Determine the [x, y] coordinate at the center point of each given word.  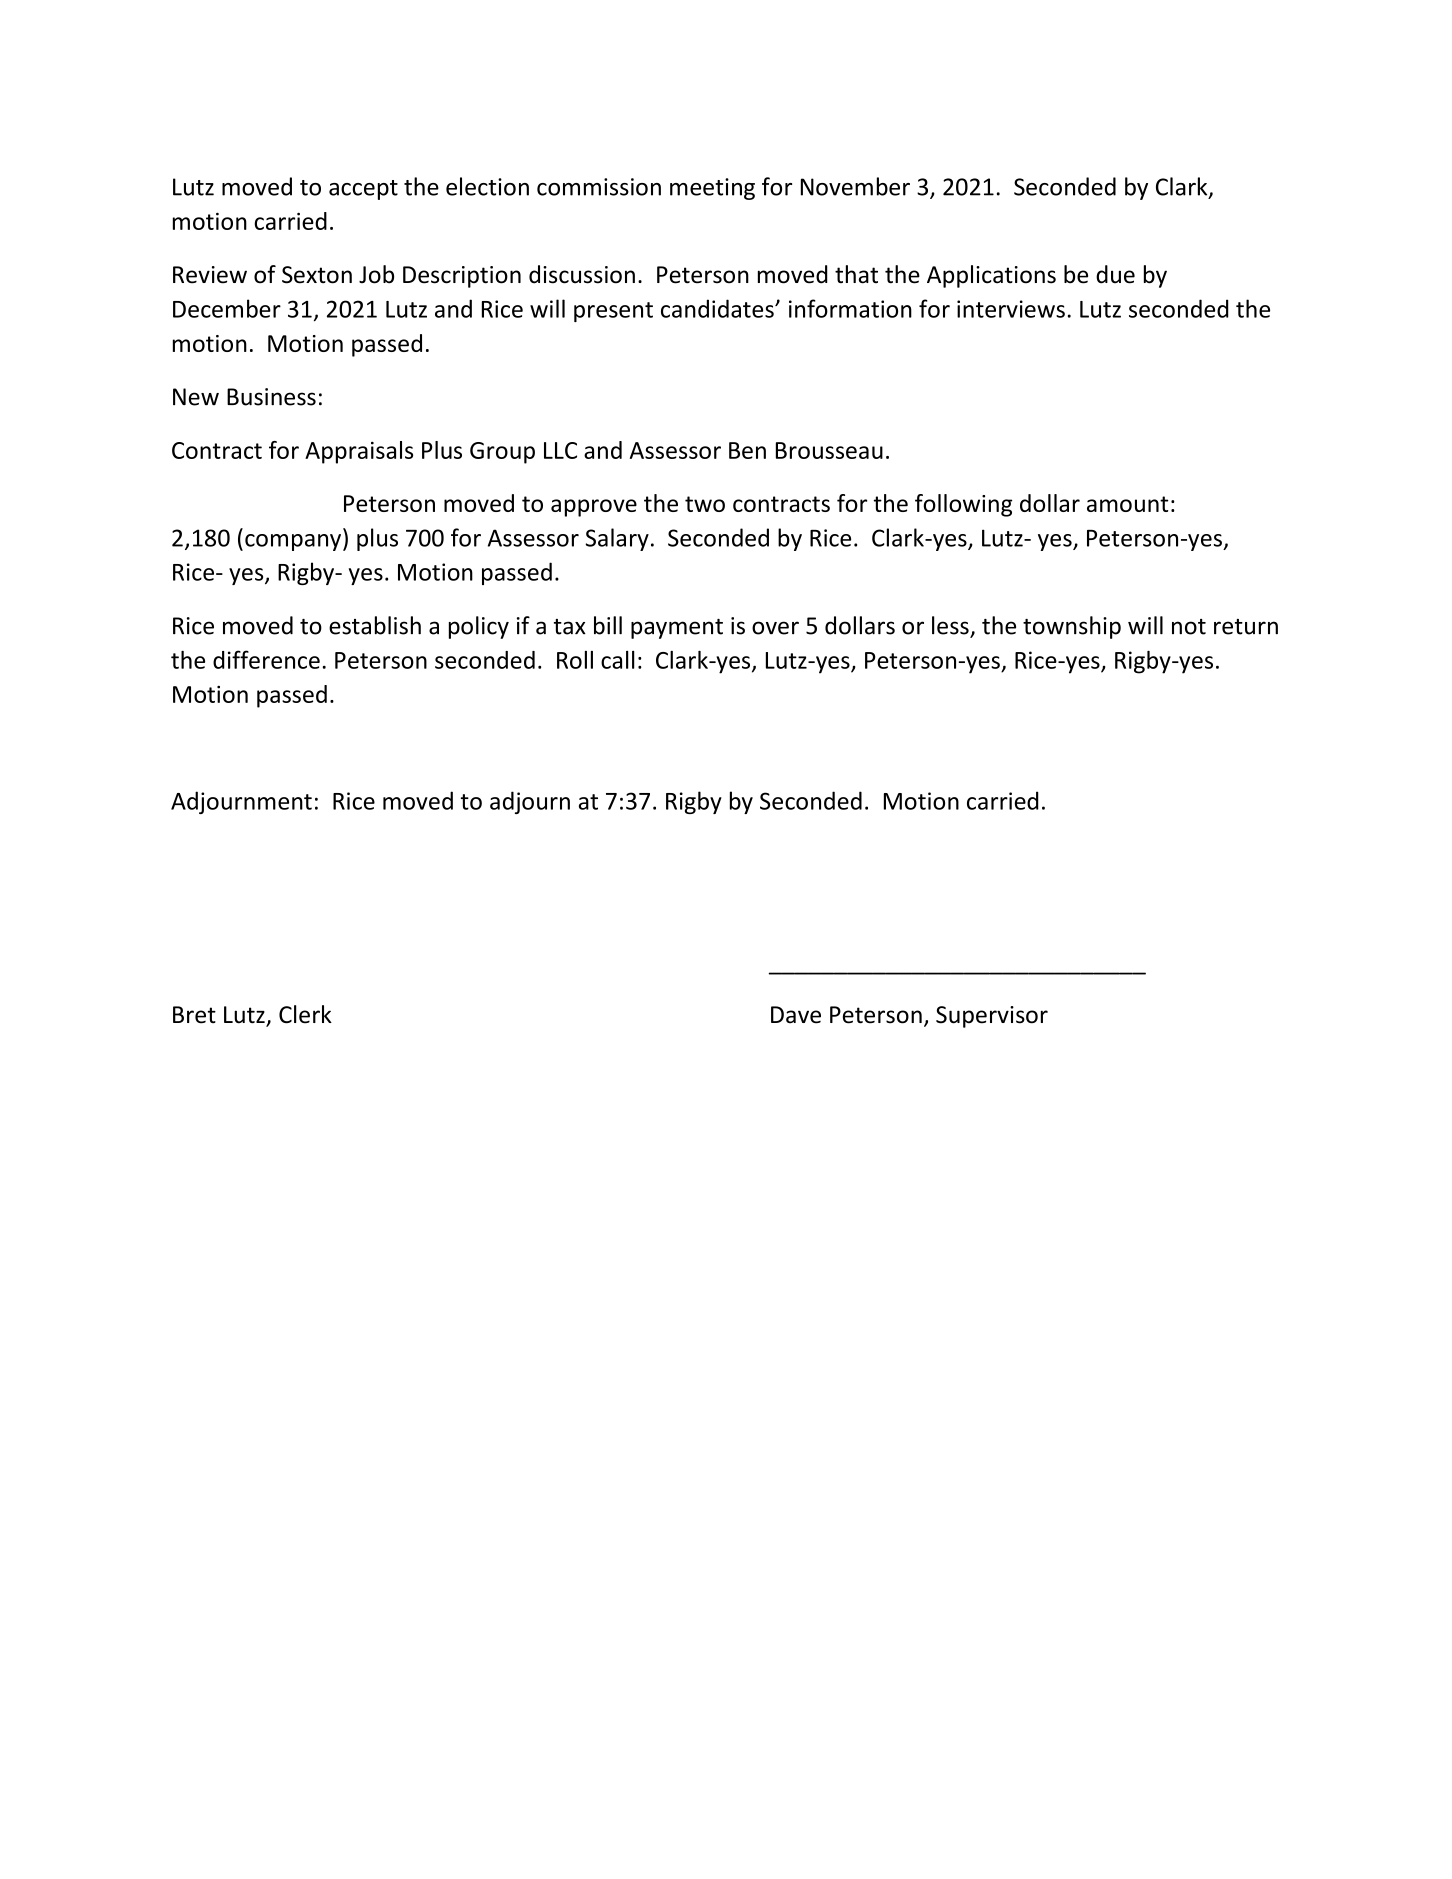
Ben [747, 450]
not [1189, 627]
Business [271, 397]
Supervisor [992, 1017]
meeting [712, 189]
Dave [796, 1015]
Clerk [305, 1014]
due [1115, 274]
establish [375, 625]
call [618, 660]
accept [363, 190]
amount [1127, 504]
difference [266, 659]
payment [677, 629]
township [1072, 627]
